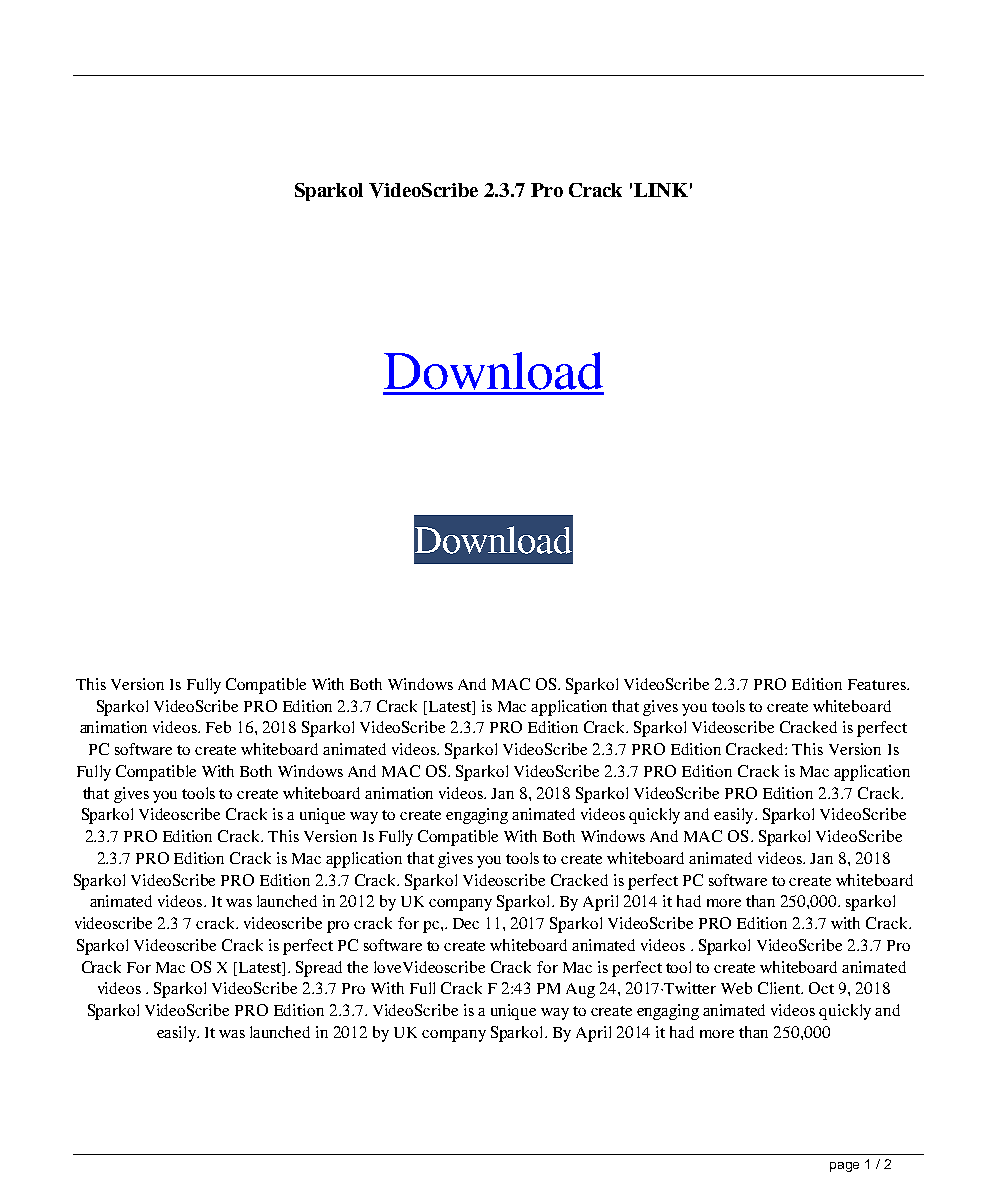 This screenshot has width=997, height=1204. Describe the element at coordinates (319, 969) in the screenshot. I see `Spread` at that location.
